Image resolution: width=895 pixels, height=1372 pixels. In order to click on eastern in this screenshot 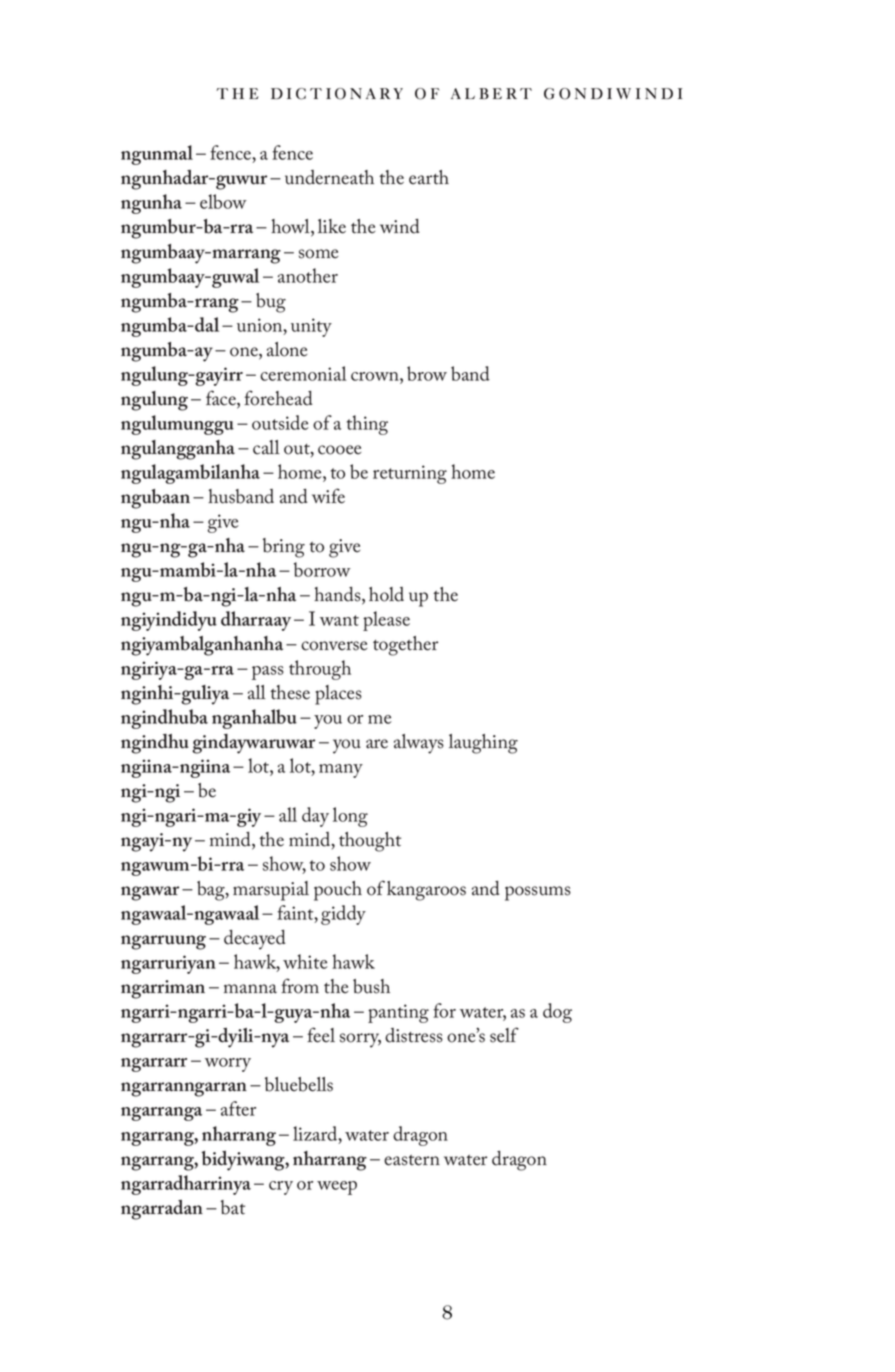, I will do `click(412, 1160)`.
